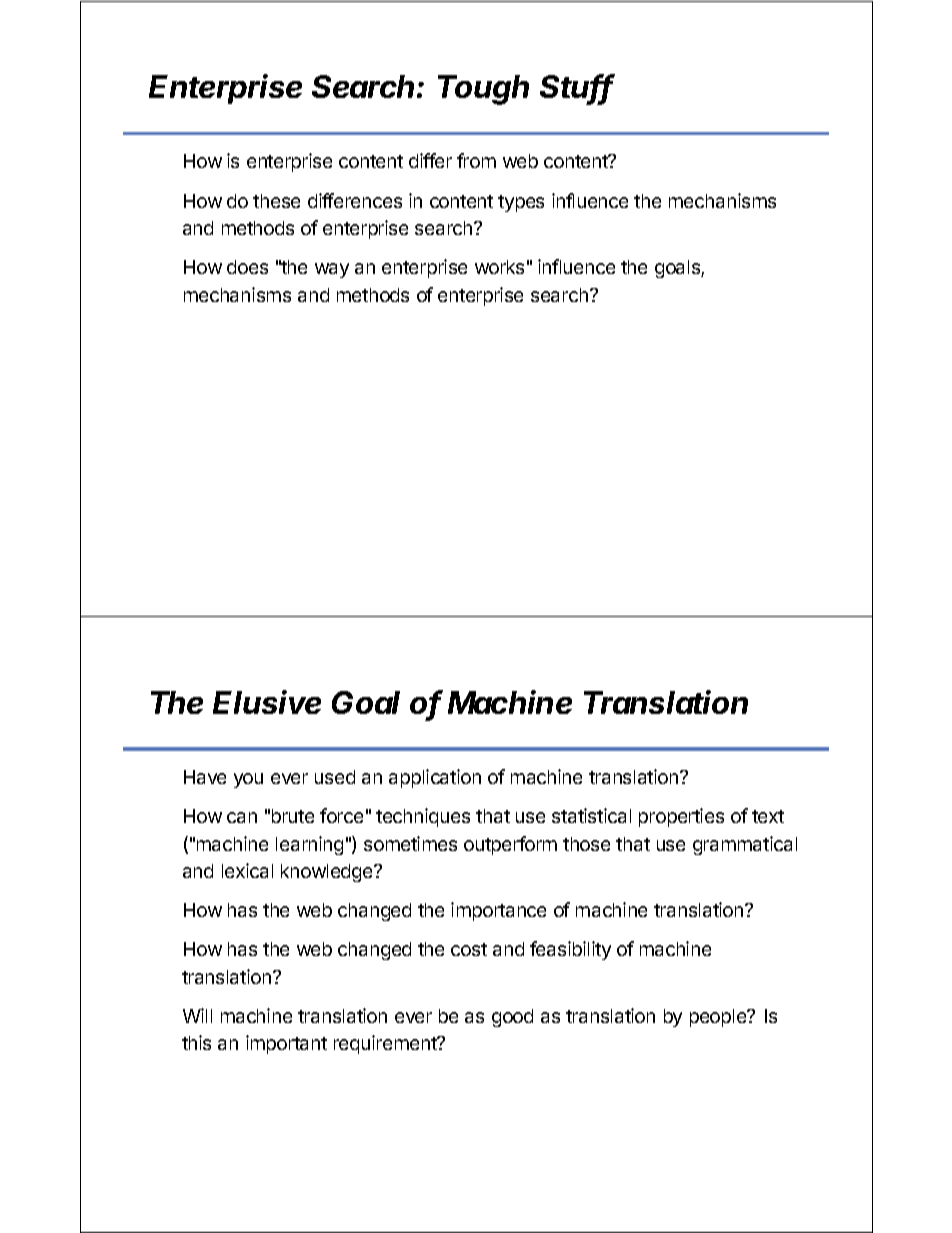 The width and height of the screenshot is (952, 1233). I want to click on these, so click(276, 201).
